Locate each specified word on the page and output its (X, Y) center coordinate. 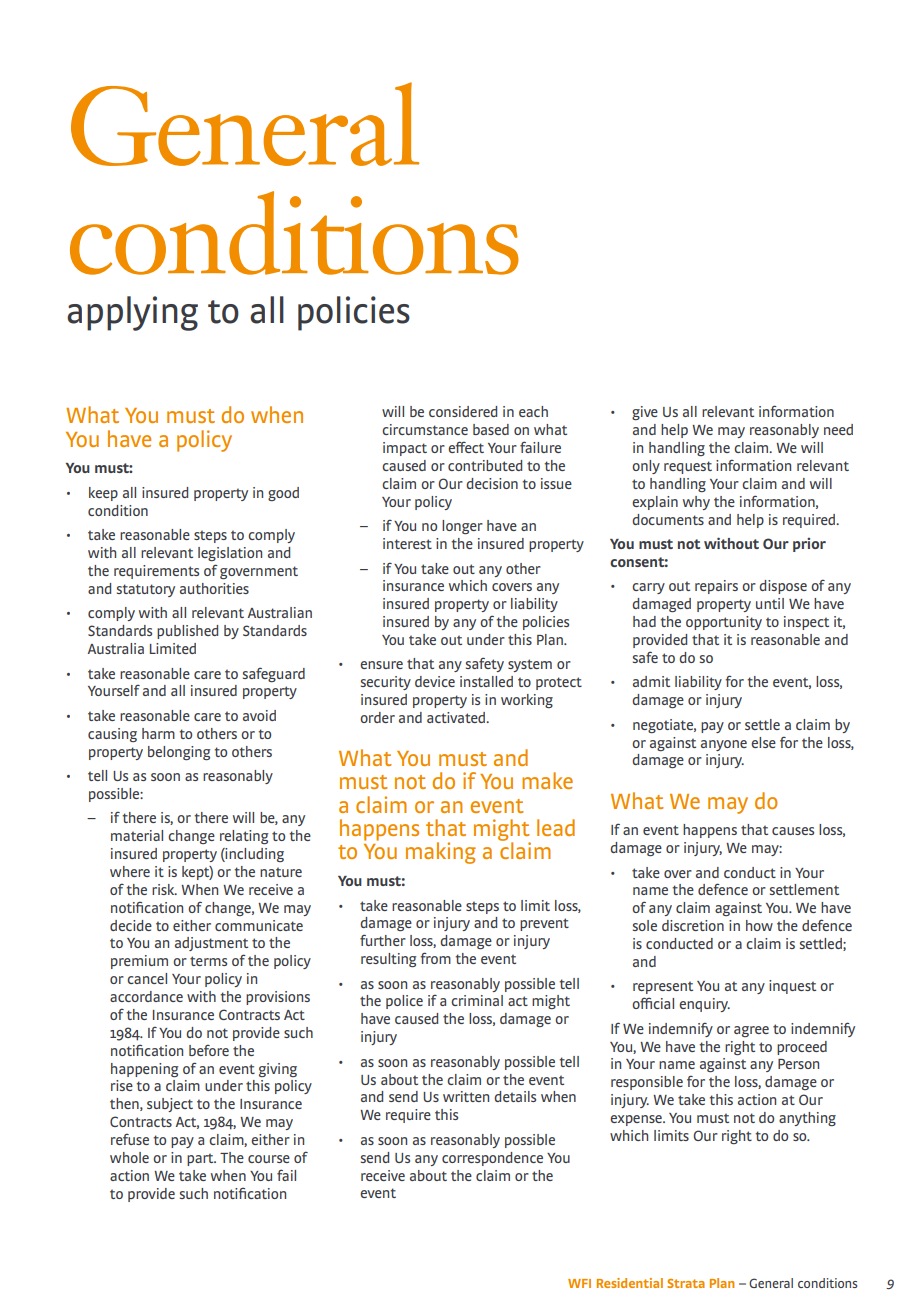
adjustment (211, 944)
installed (486, 681)
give (645, 413)
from (435, 958)
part (201, 1159)
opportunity (724, 623)
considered (463, 411)
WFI (579, 1283)
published (187, 632)
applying (132, 313)
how (759, 925)
